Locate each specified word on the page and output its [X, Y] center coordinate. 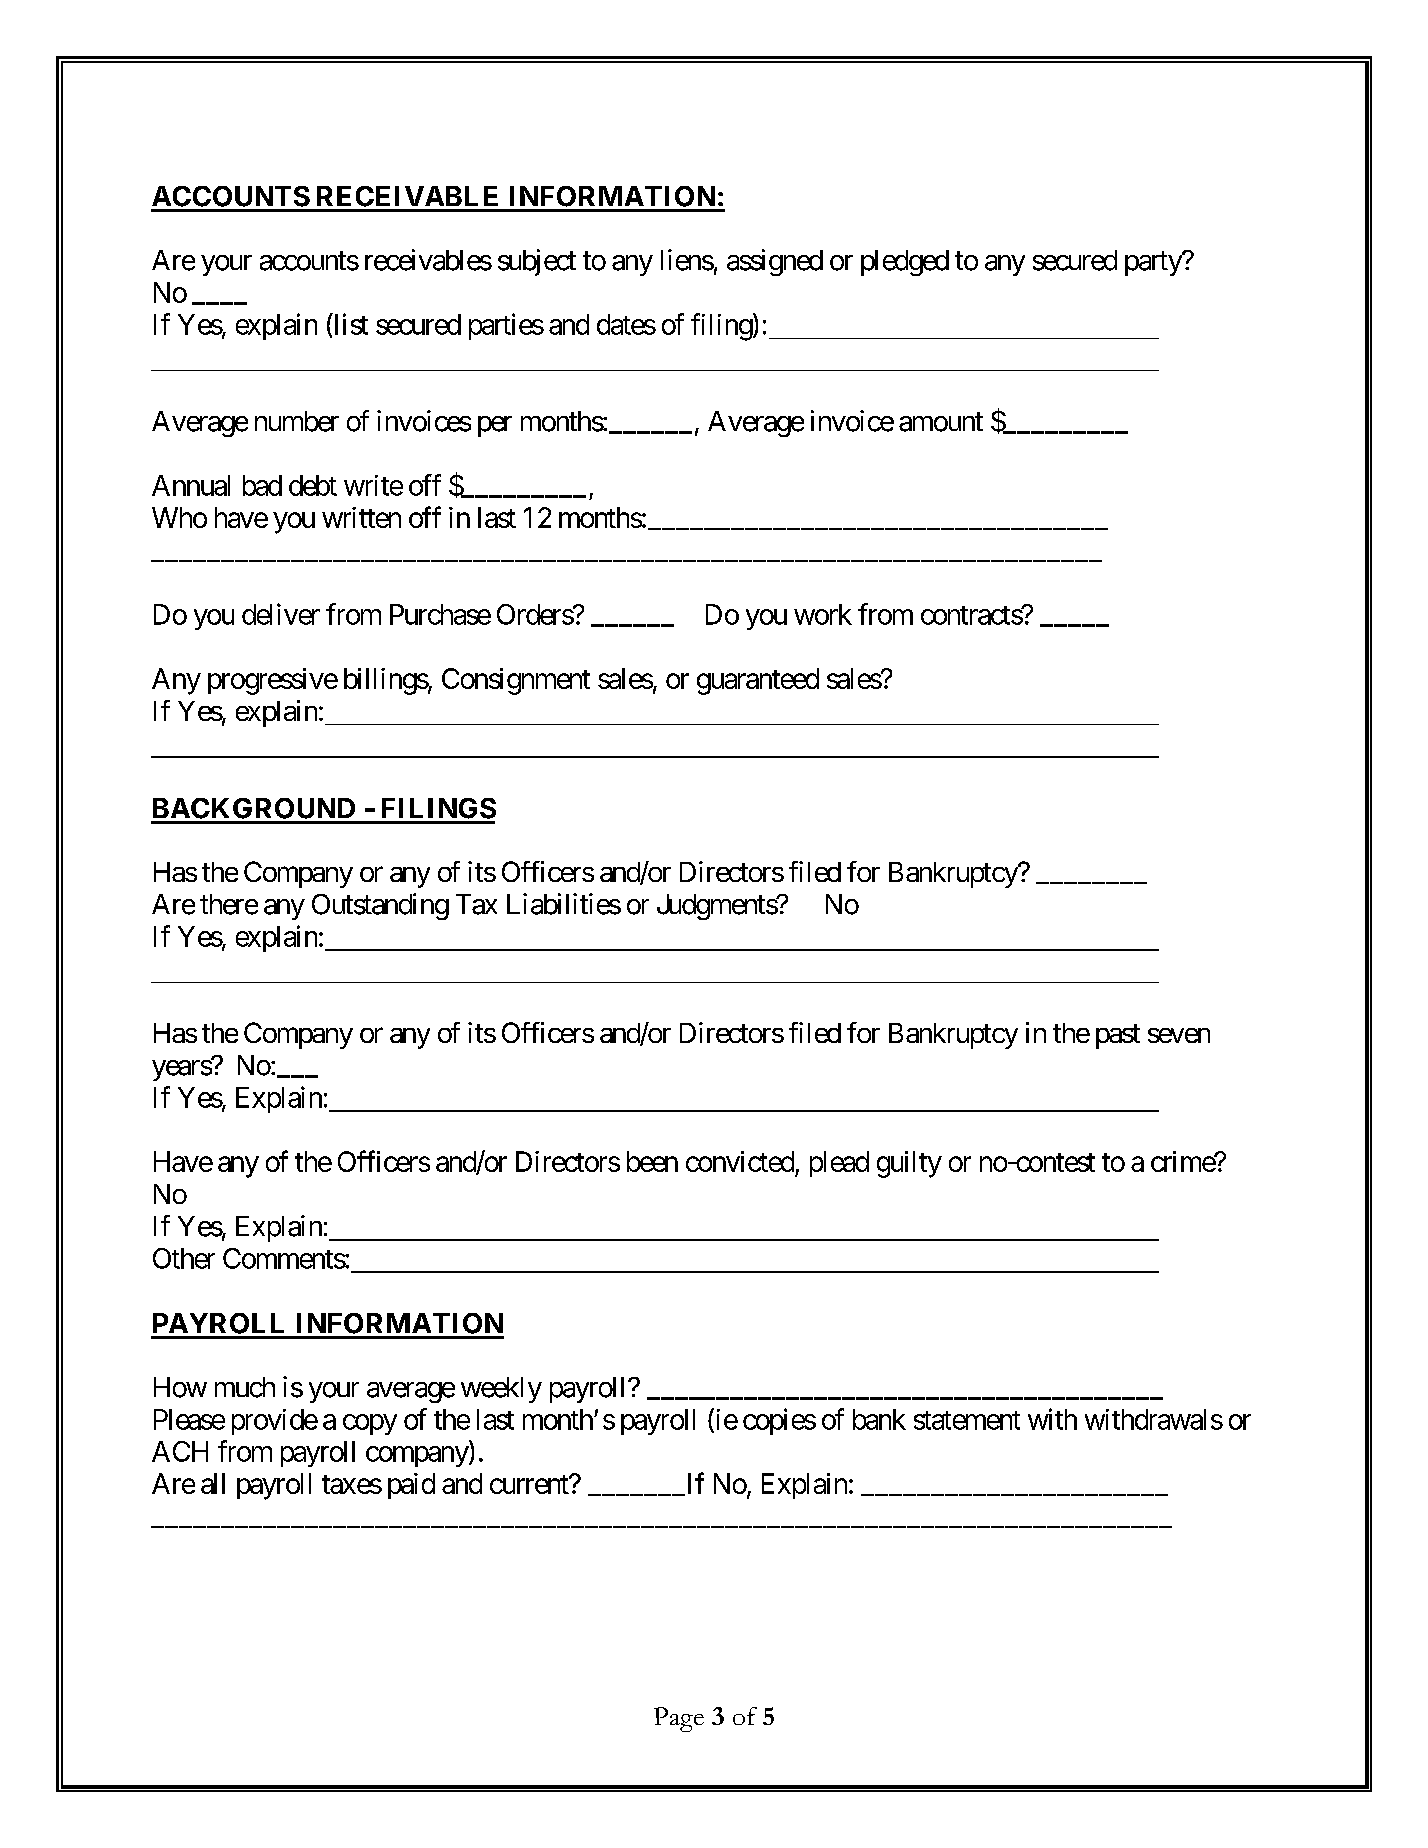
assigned [775, 262]
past [1118, 1036]
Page [679, 1719]
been [652, 1161]
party [1154, 264]
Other [184, 1258]
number [297, 421]
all [213, 1483]
